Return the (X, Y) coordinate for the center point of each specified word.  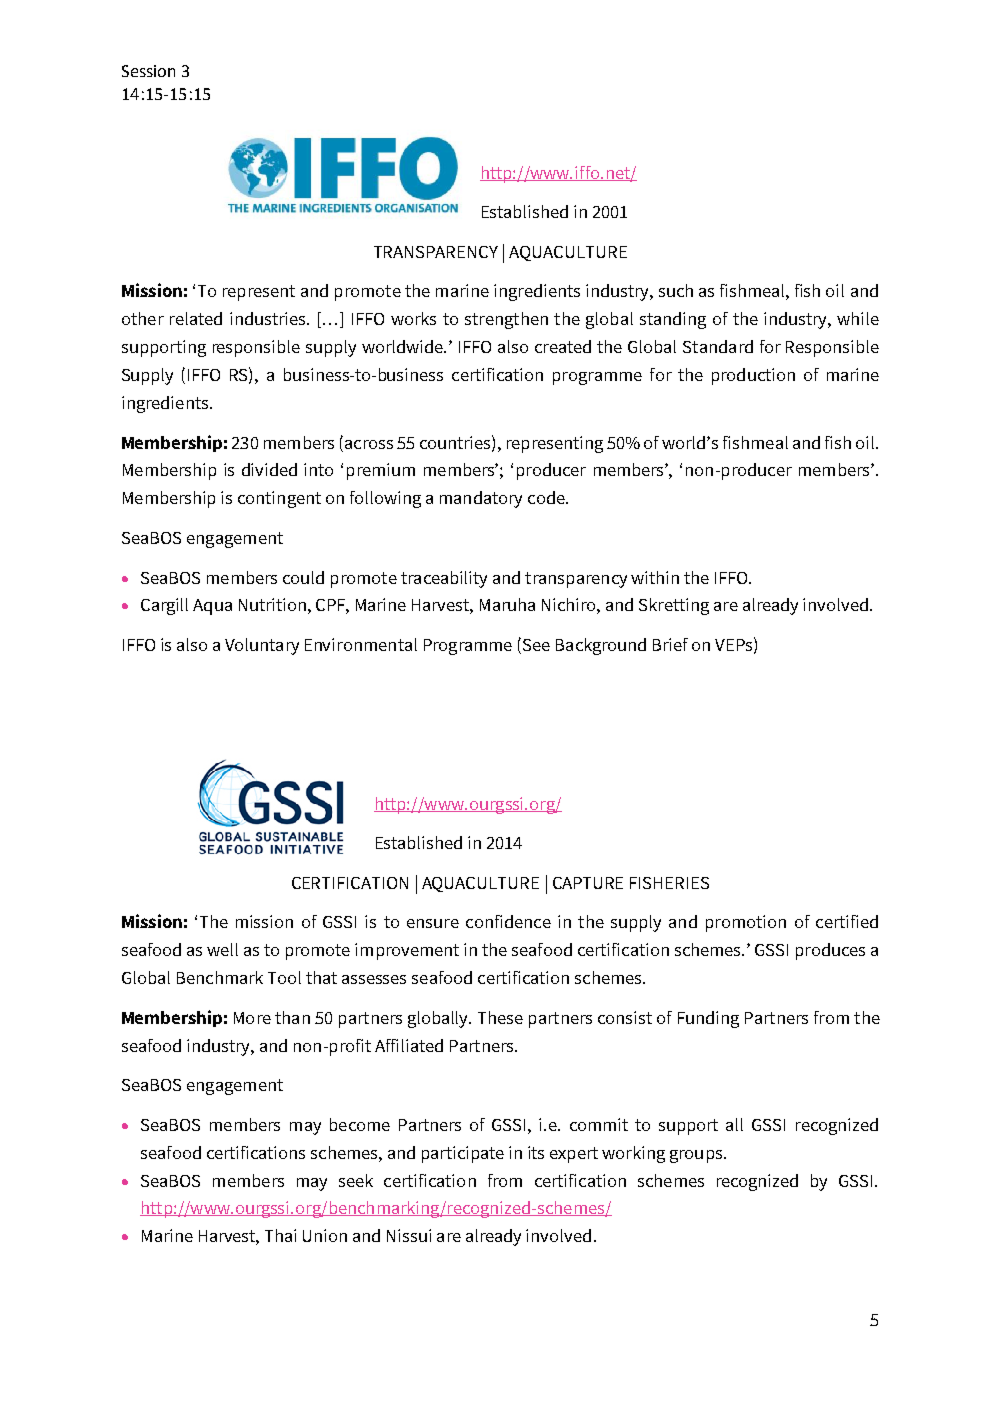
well (222, 949)
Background (601, 646)
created (563, 346)
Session (148, 71)
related (196, 318)
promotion (746, 923)
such (676, 290)
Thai (280, 1235)
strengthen (506, 320)
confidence (508, 921)
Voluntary (262, 646)
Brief (670, 644)
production (753, 376)
